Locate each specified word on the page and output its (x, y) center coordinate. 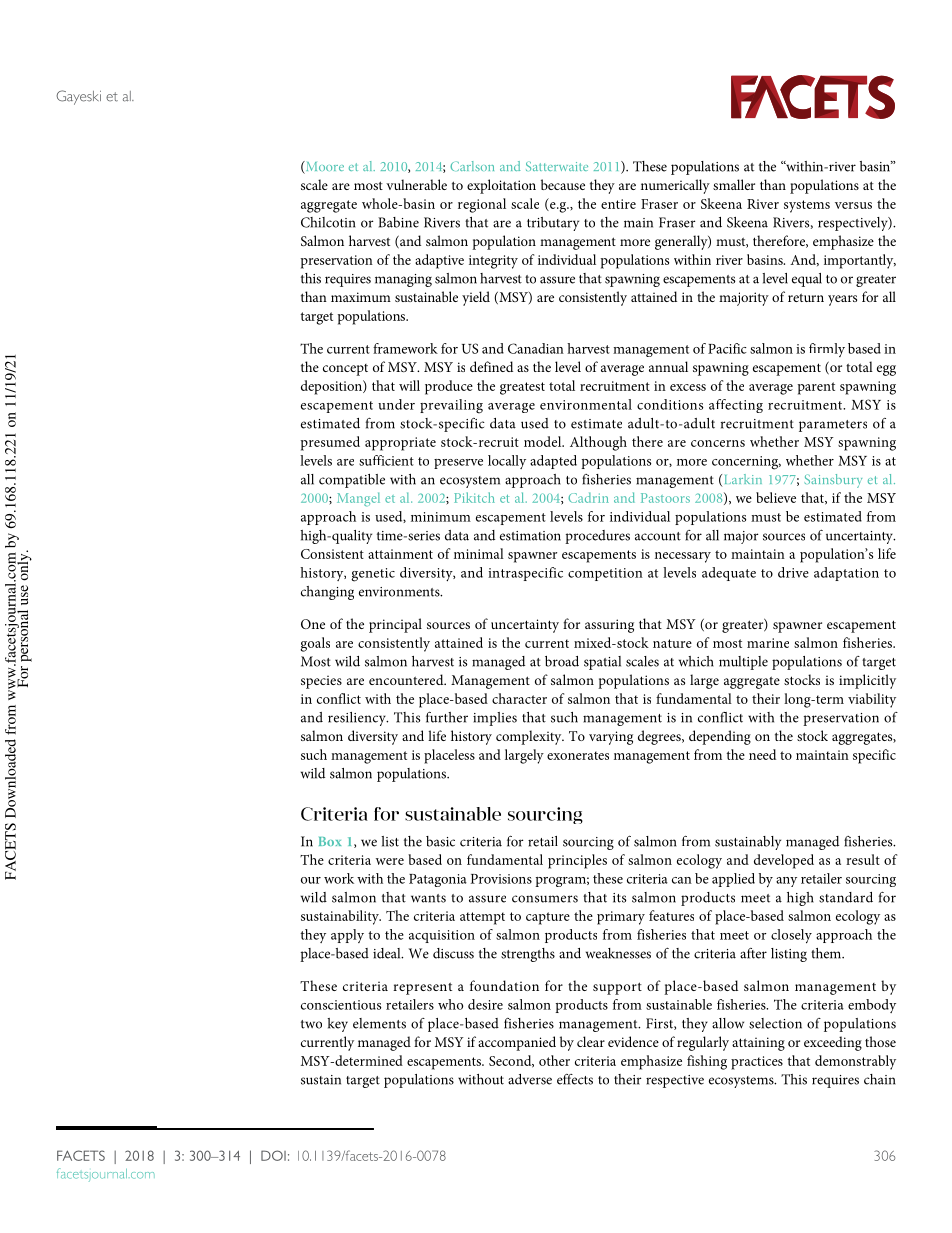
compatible (352, 481)
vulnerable (416, 184)
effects (575, 1079)
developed (784, 861)
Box (330, 841)
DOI (273, 1155)
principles (577, 861)
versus (853, 205)
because (563, 184)
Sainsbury (833, 481)
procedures (597, 537)
